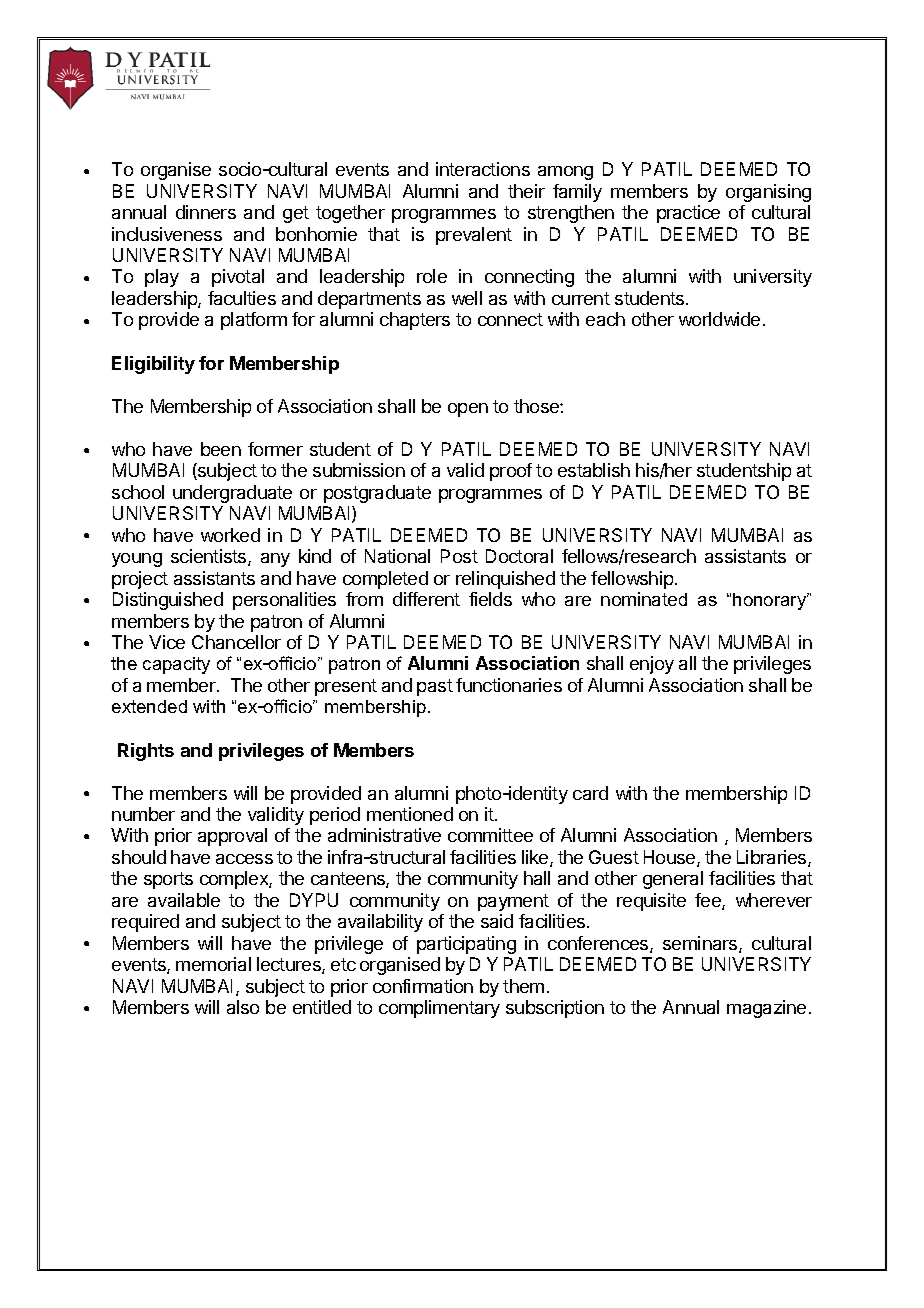 The height and width of the document is (1308, 924). I want to click on different, so click(426, 599).
